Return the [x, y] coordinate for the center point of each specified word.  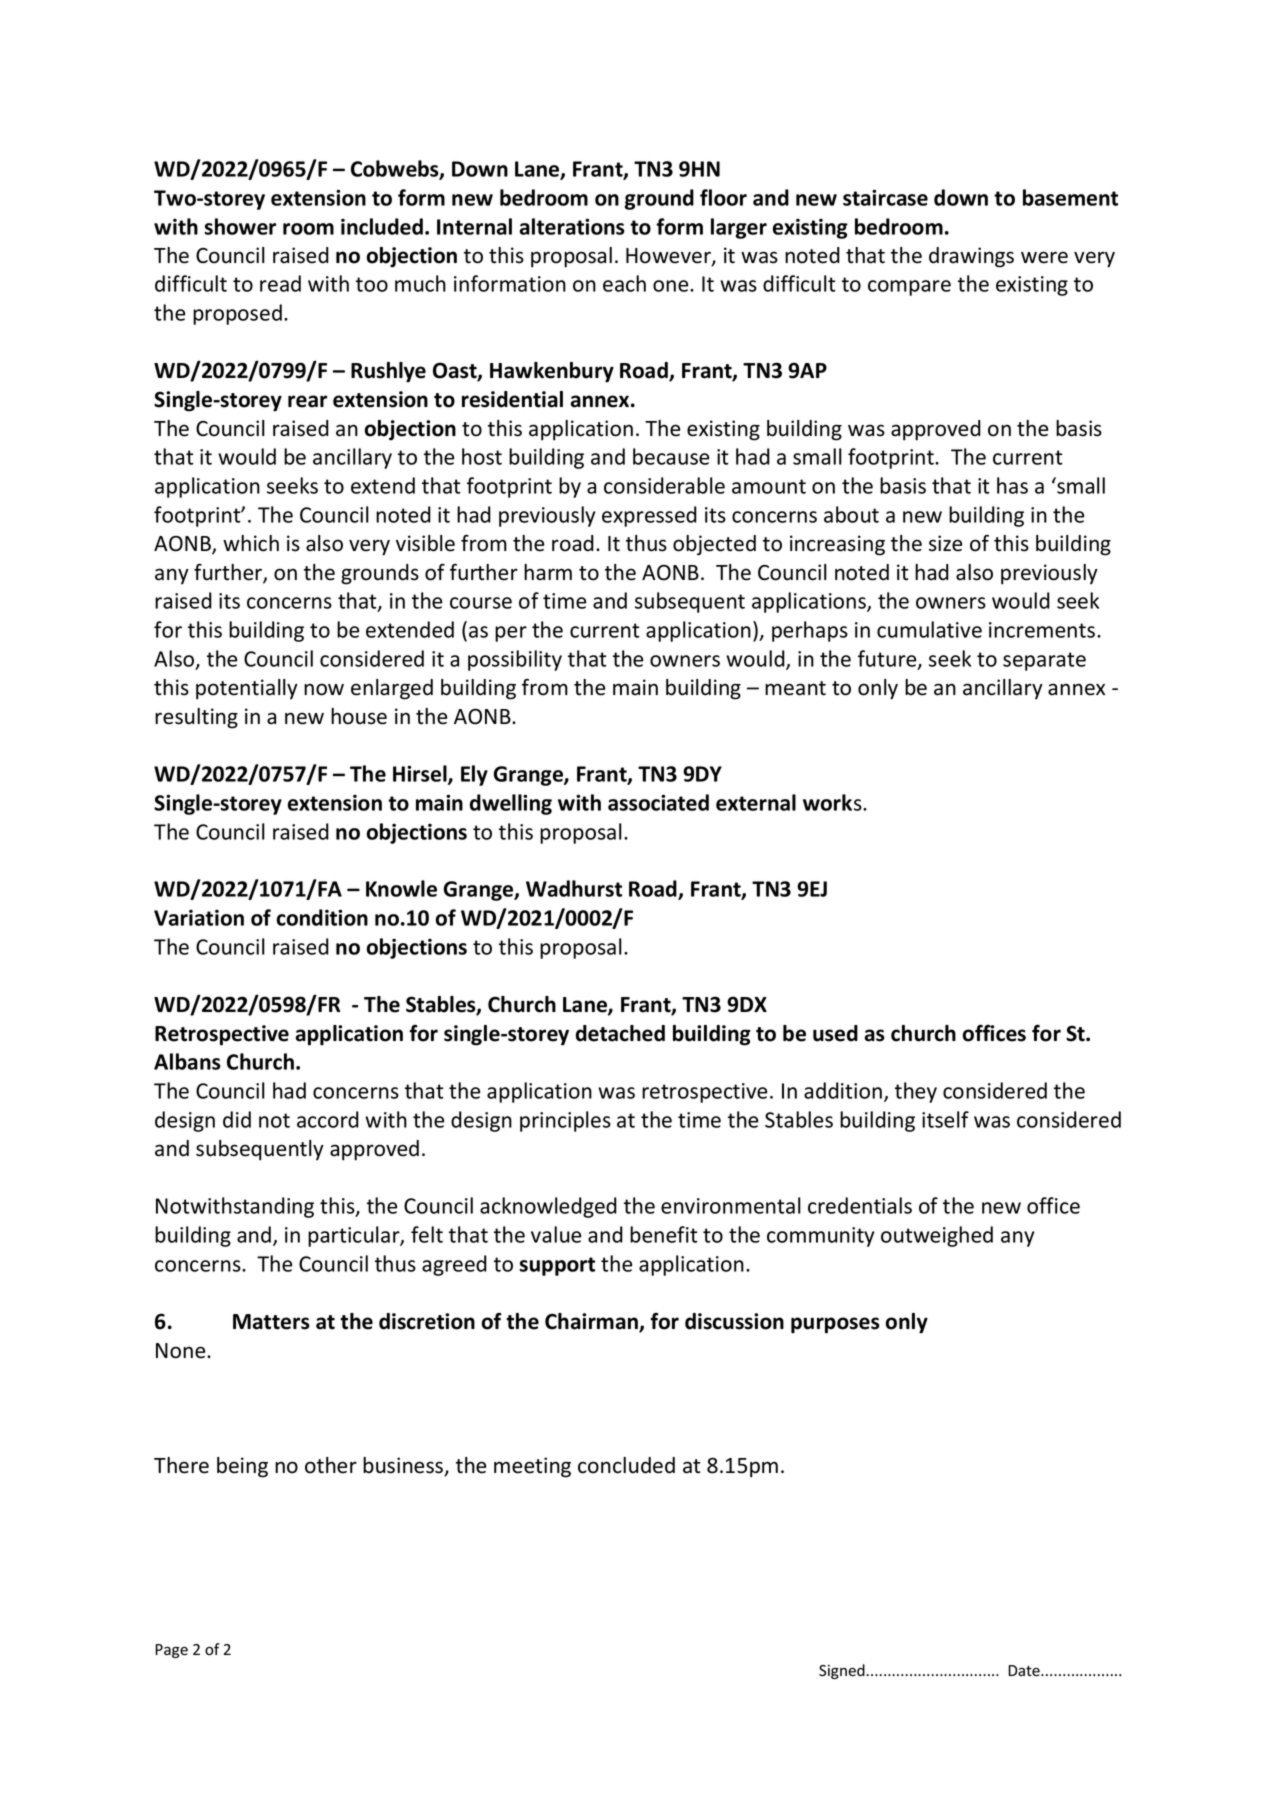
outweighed [937, 1236]
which [251, 543]
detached [620, 1033]
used [835, 1033]
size [945, 543]
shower [240, 226]
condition [322, 917]
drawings [971, 257]
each [624, 283]
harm [548, 572]
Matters [271, 1322]
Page [171, 1651]
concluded [626, 1465]
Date [1025, 1671]
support [557, 1266]
